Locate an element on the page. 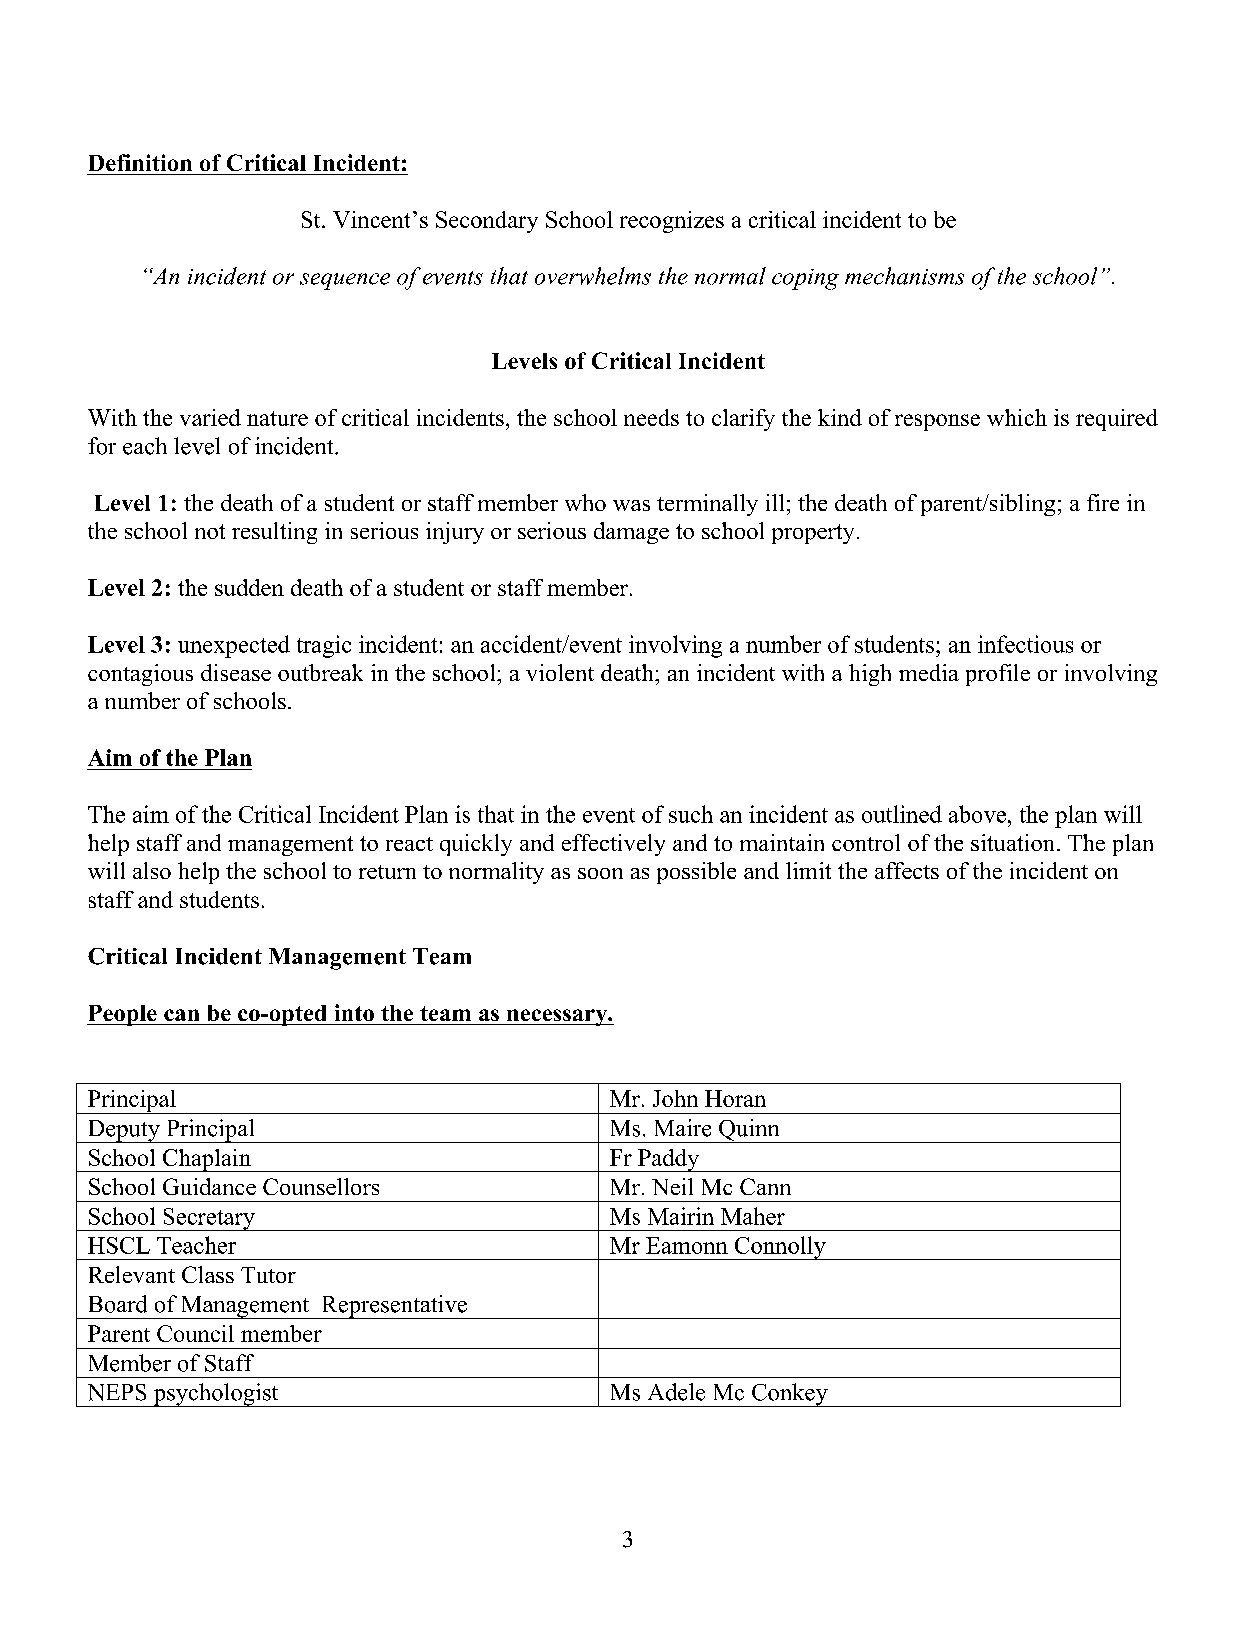 The image size is (1256, 1626). damage is located at coordinates (631, 533).
